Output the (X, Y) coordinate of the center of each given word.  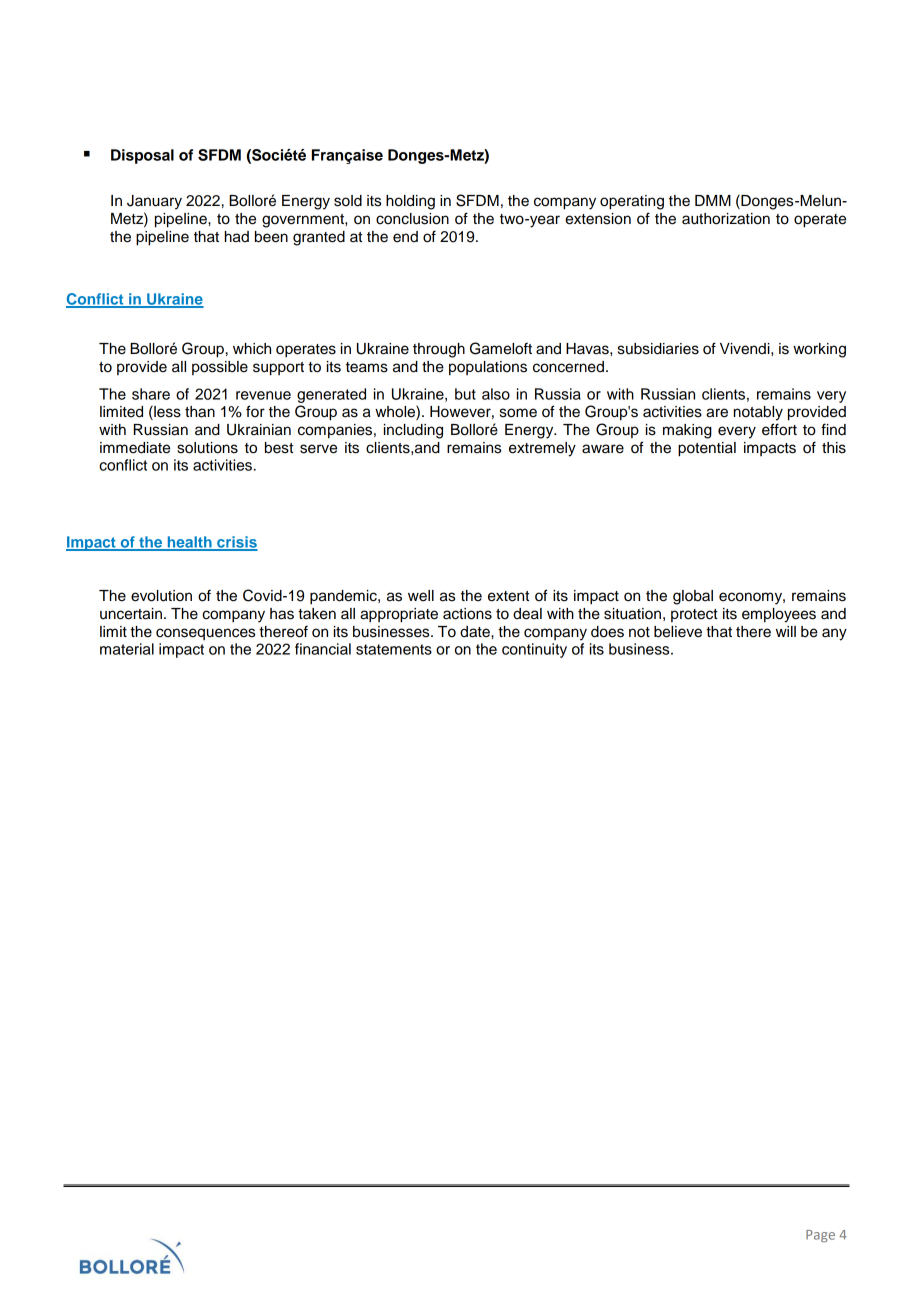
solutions (207, 448)
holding (410, 202)
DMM (713, 200)
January (154, 202)
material (127, 649)
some (518, 413)
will (786, 631)
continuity (534, 650)
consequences (205, 634)
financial (323, 649)
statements (394, 649)
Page (820, 1236)
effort (779, 429)
